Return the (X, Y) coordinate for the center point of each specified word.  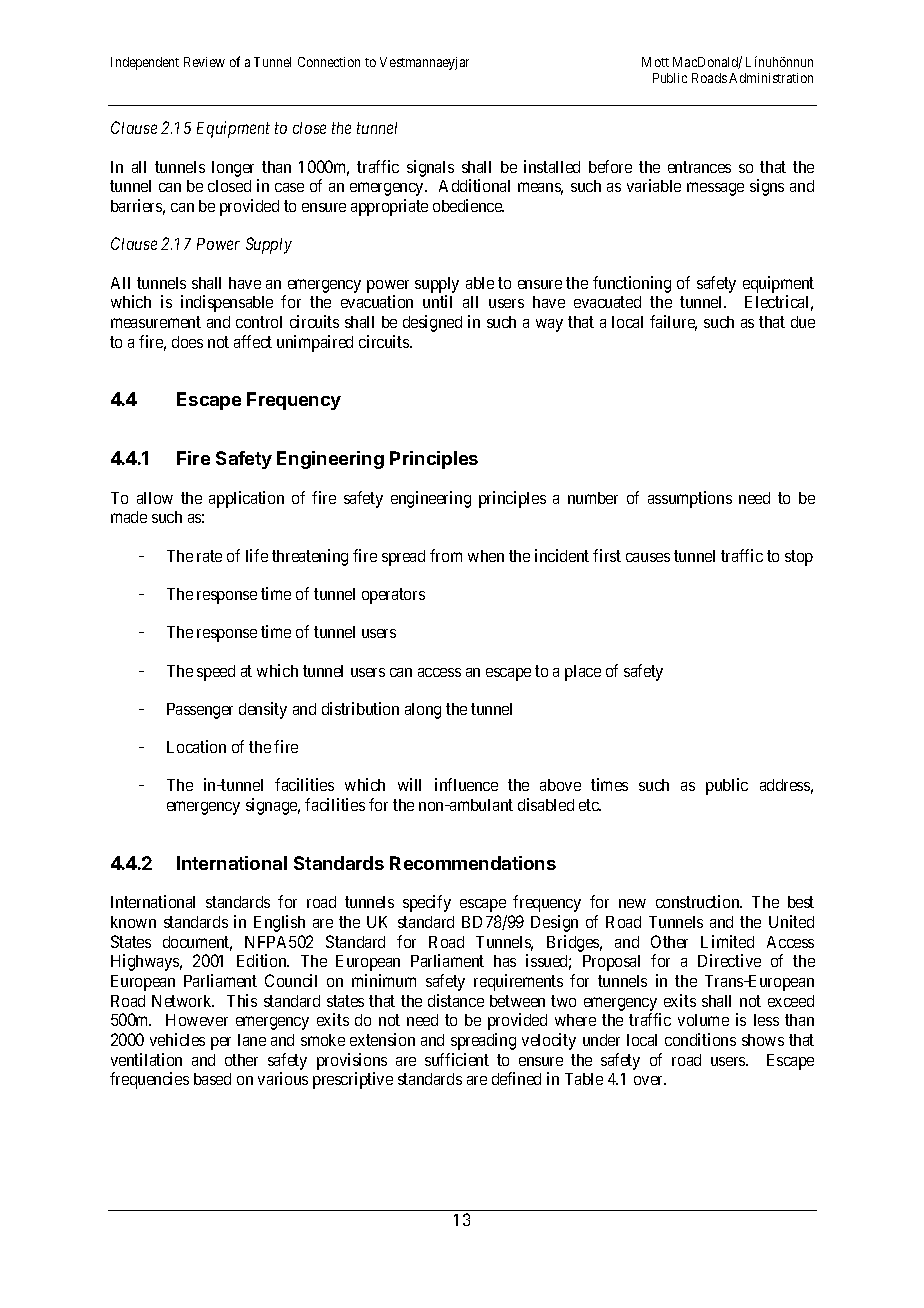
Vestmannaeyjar (424, 63)
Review (204, 62)
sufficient (457, 1059)
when (486, 556)
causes (648, 557)
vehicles (177, 1039)
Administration (771, 78)
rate (209, 556)
